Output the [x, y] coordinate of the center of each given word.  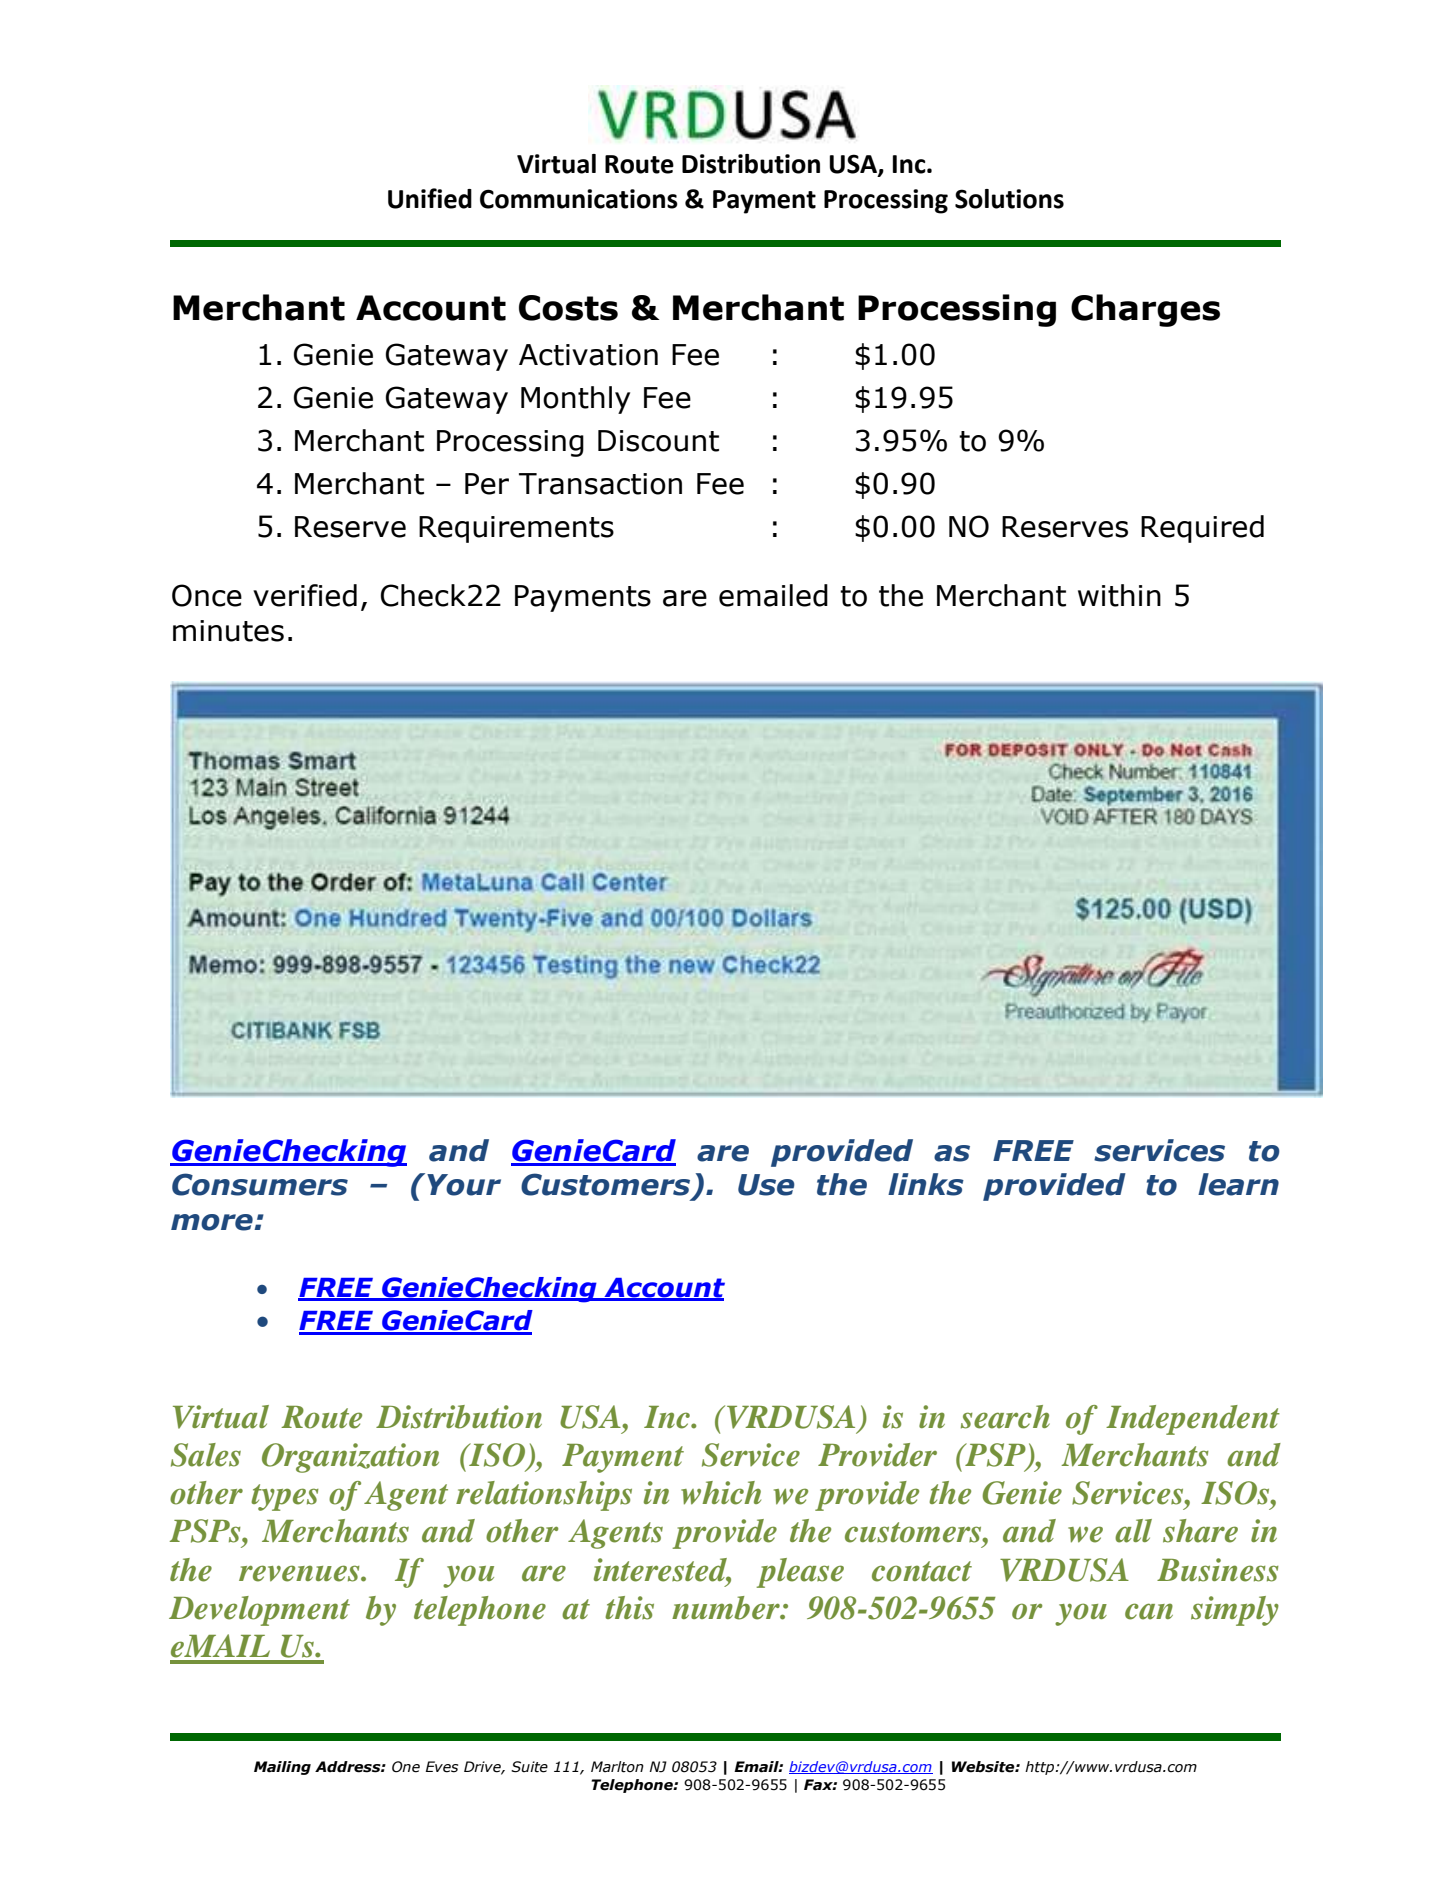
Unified [430, 198]
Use [766, 1185]
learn [1238, 1184]
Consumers [260, 1184]
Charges [1145, 310]
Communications [579, 199]
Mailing [282, 1768]
